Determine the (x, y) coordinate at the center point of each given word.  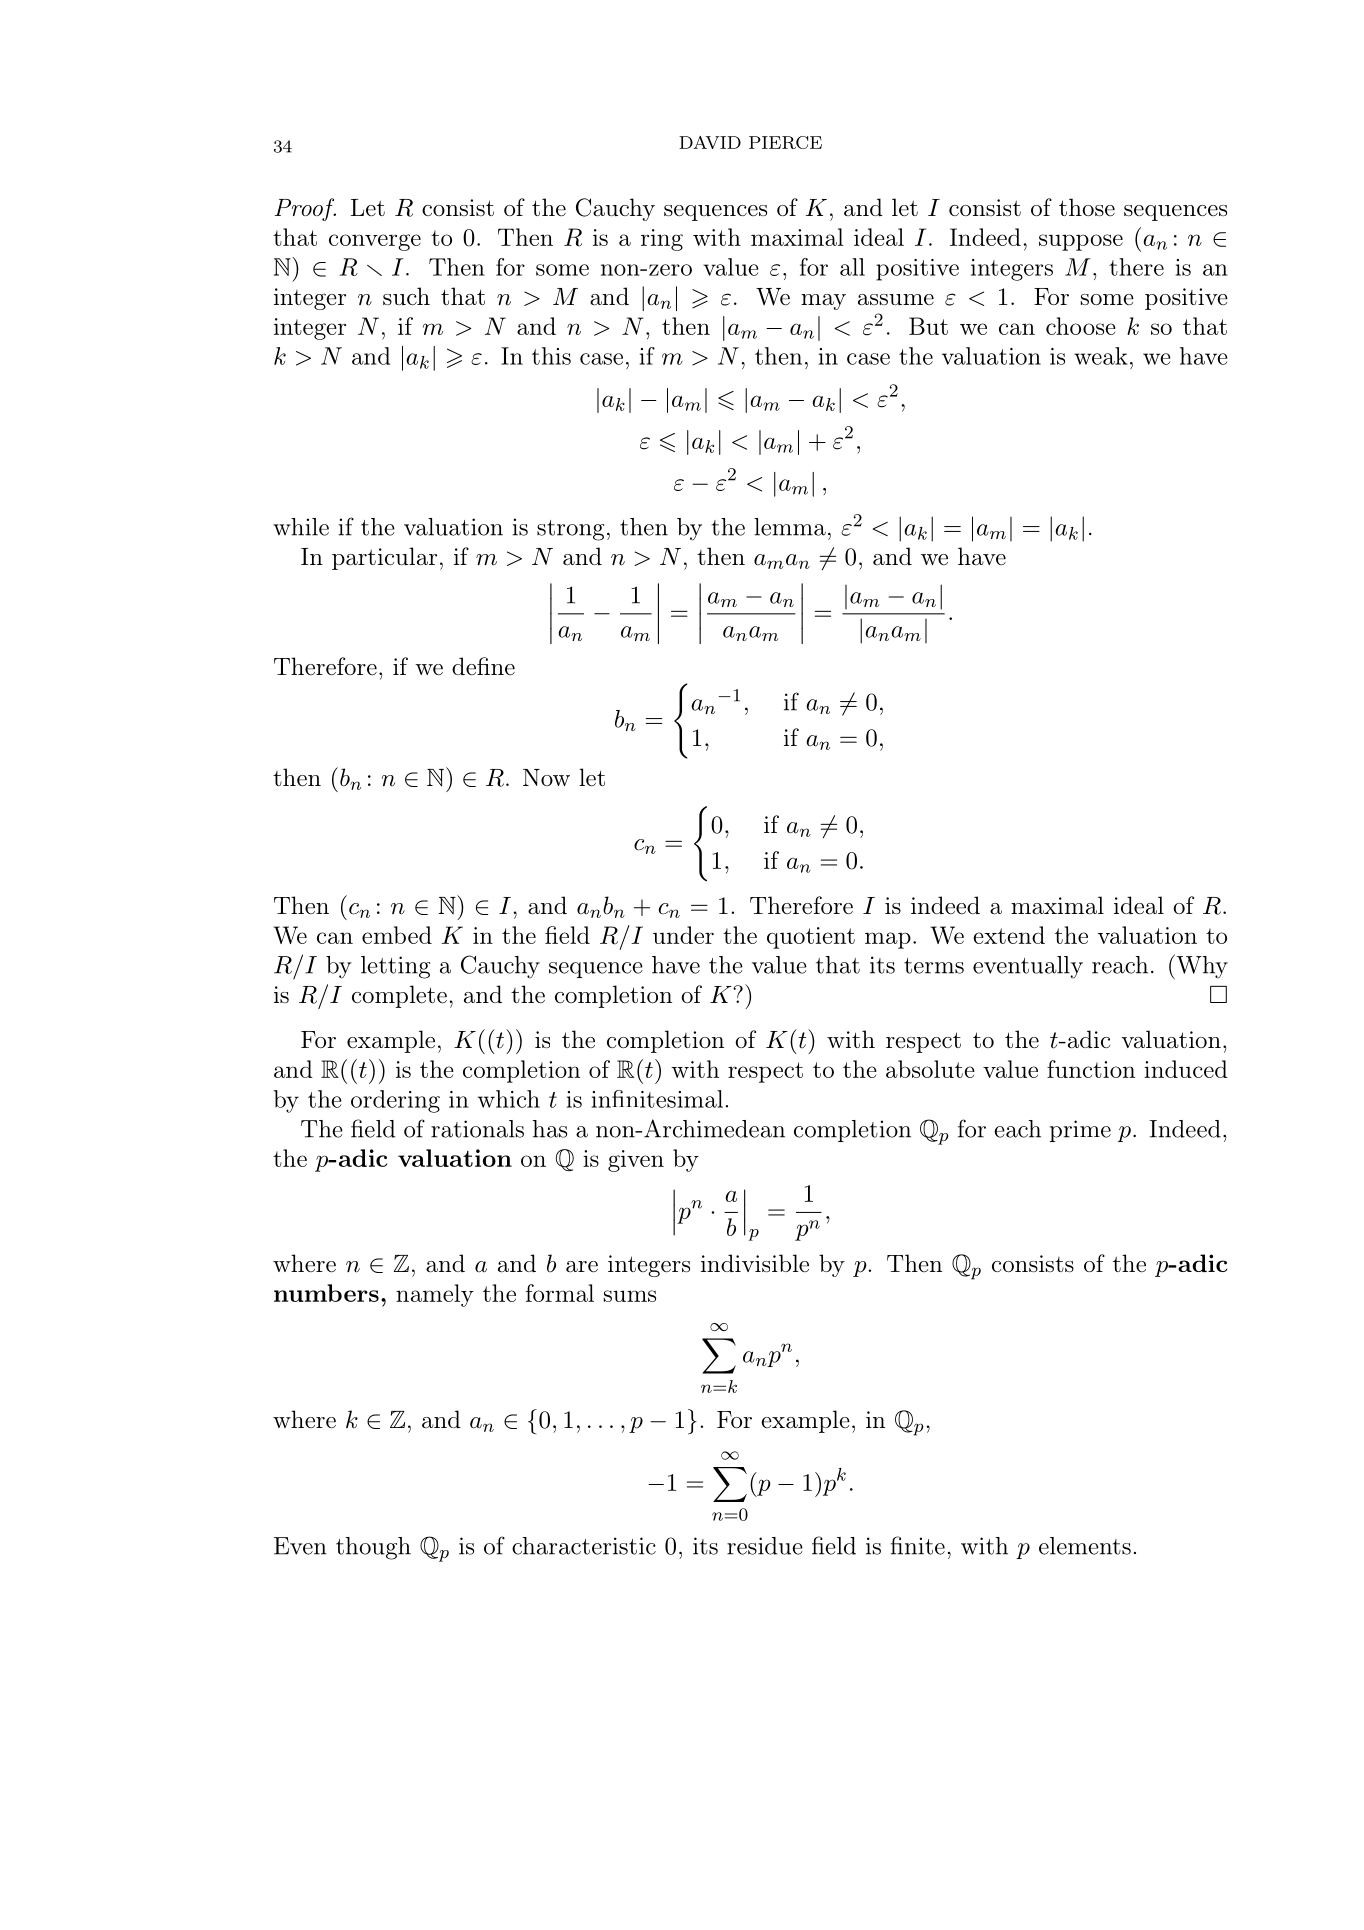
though (373, 1548)
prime (1080, 1131)
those (1087, 207)
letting (395, 967)
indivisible (755, 1263)
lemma (790, 527)
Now (546, 777)
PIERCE (785, 142)
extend (1009, 935)
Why (1201, 967)
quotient (811, 938)
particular (384, 558)
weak (1101, 356)
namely (435, 1295)
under (683, 935)
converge (375, 242)
